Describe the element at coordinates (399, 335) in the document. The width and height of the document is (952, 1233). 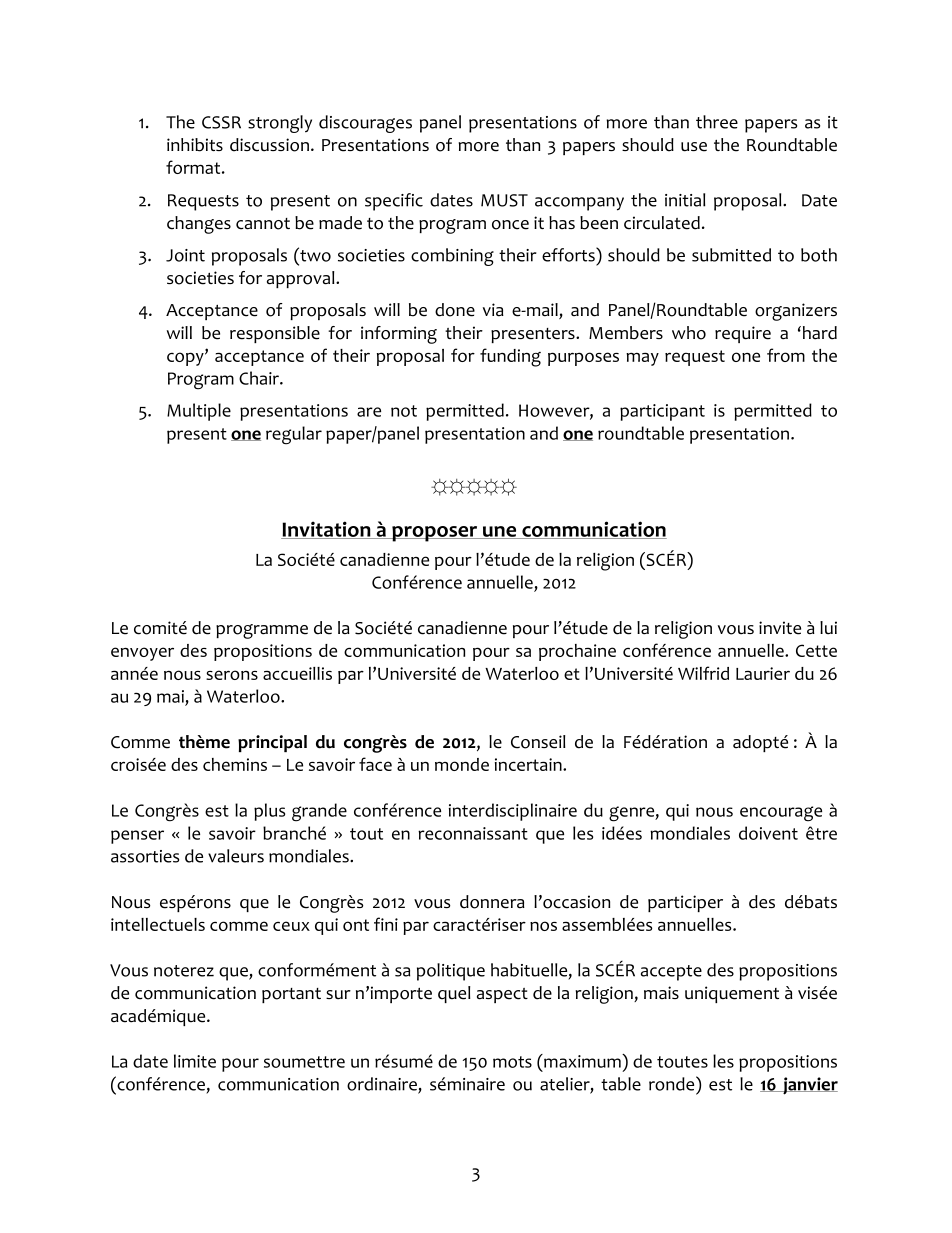
I see `informing` at that location.
